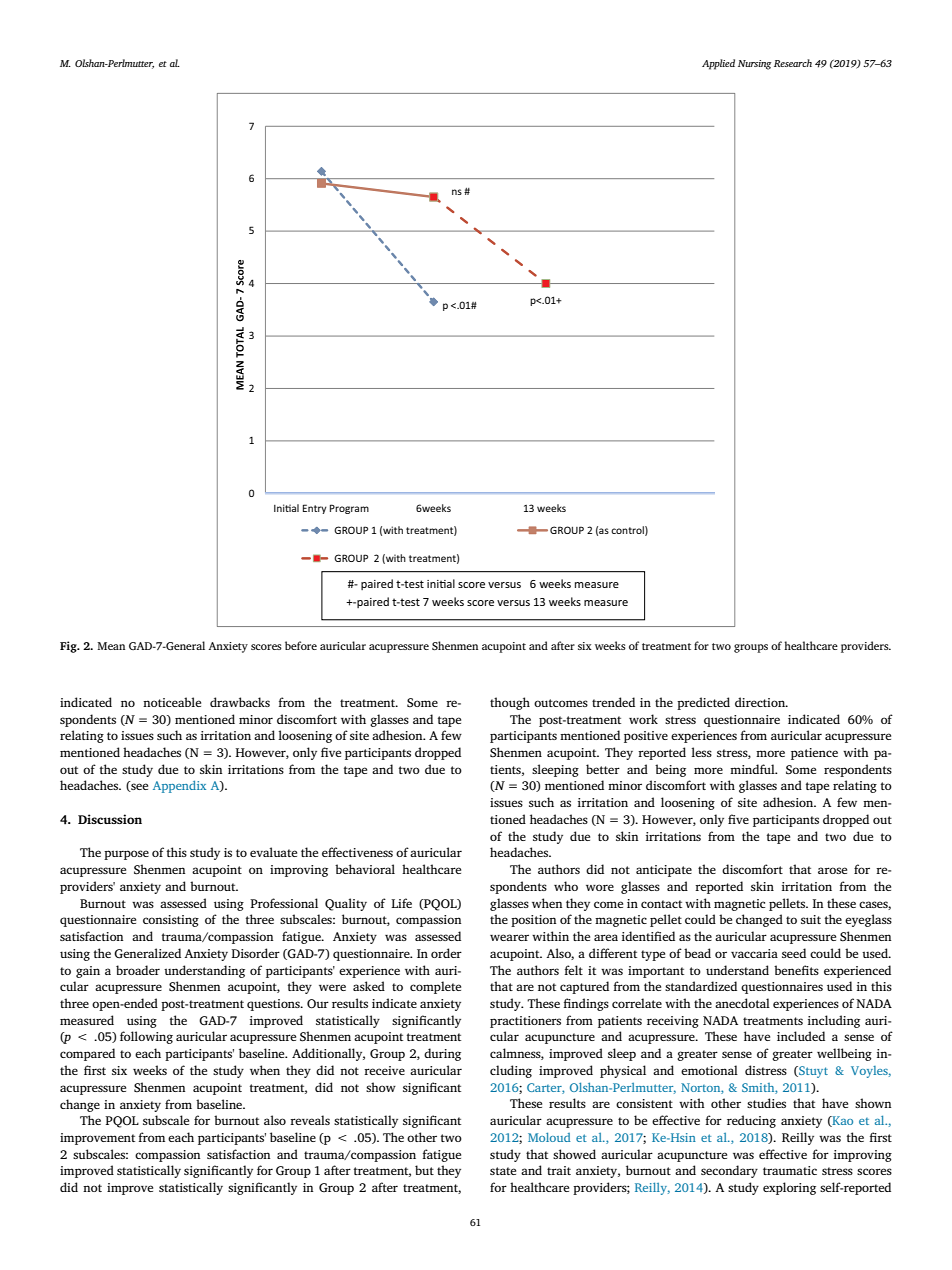  What do you see at coordinates (503, 1171) in the document?
I see `state` at bounding box center [503, 1171].
